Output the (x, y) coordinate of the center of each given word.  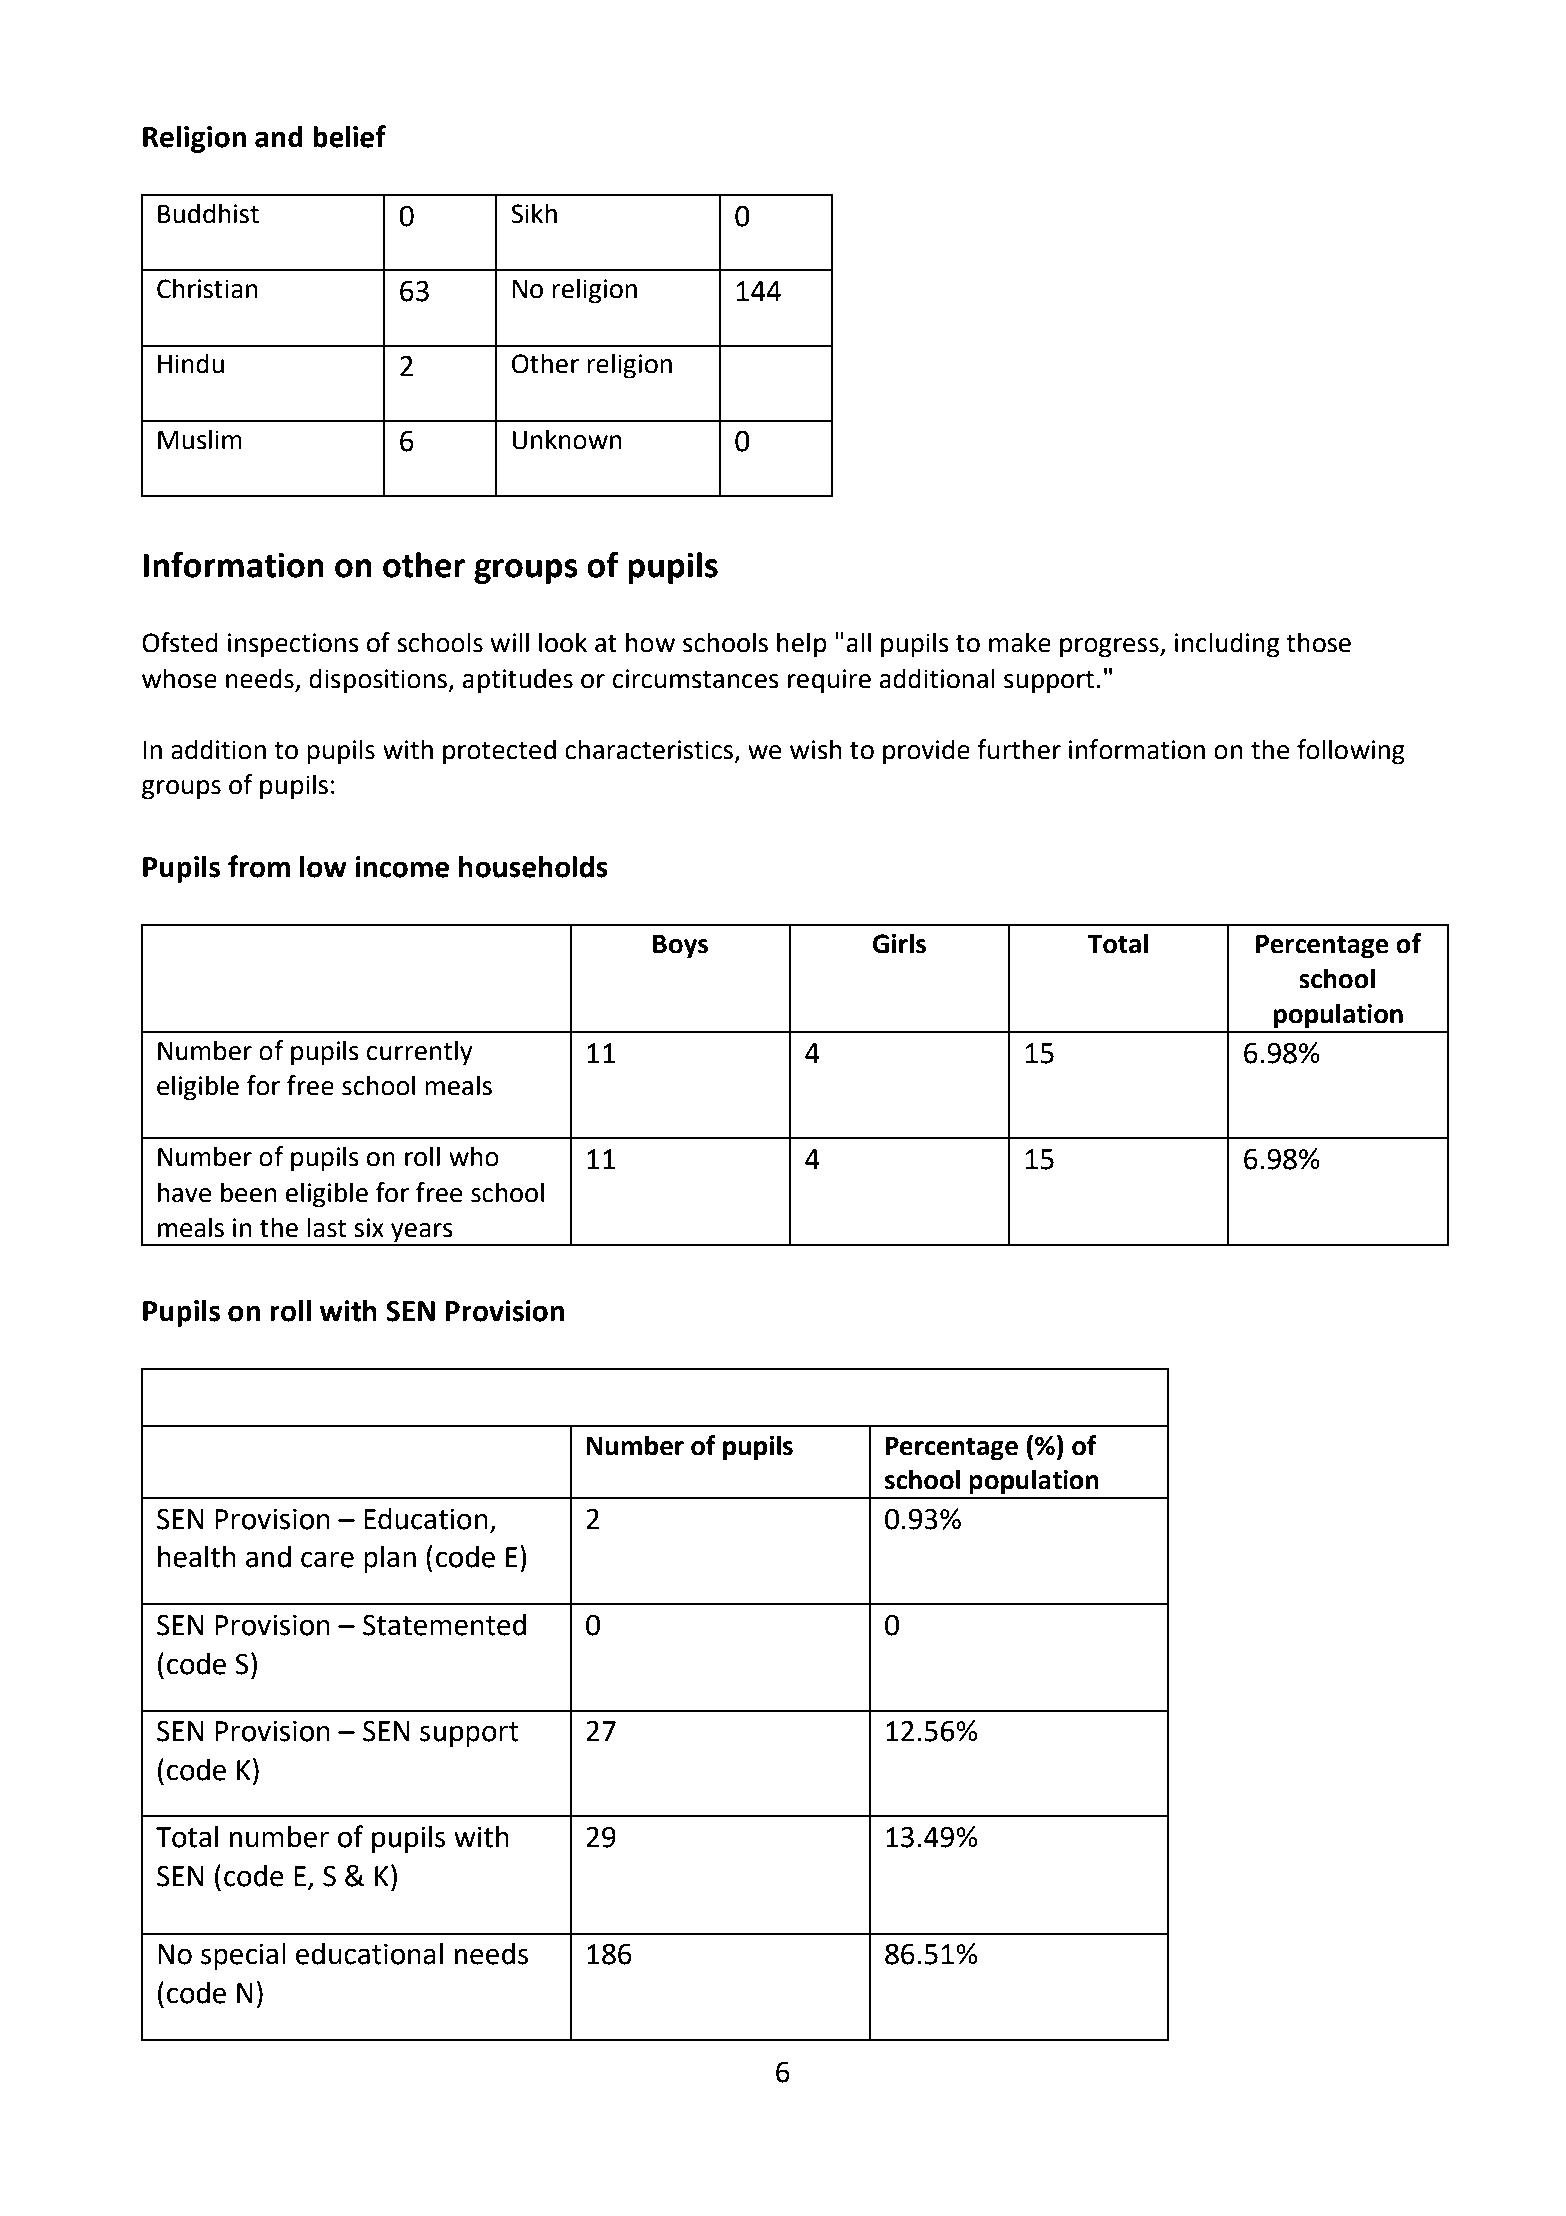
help (802, 645)
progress (1110, 648)
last (327, 1227)
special (243, 1956)
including (1227, 645)
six (369, 1228)
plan (390, 1559)
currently (420, 1053)
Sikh (534, 213)
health (197, 1556)
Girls (899, 943)
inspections (293, 645)
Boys (680, 947)
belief (349, 136)
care (327, 1559)
